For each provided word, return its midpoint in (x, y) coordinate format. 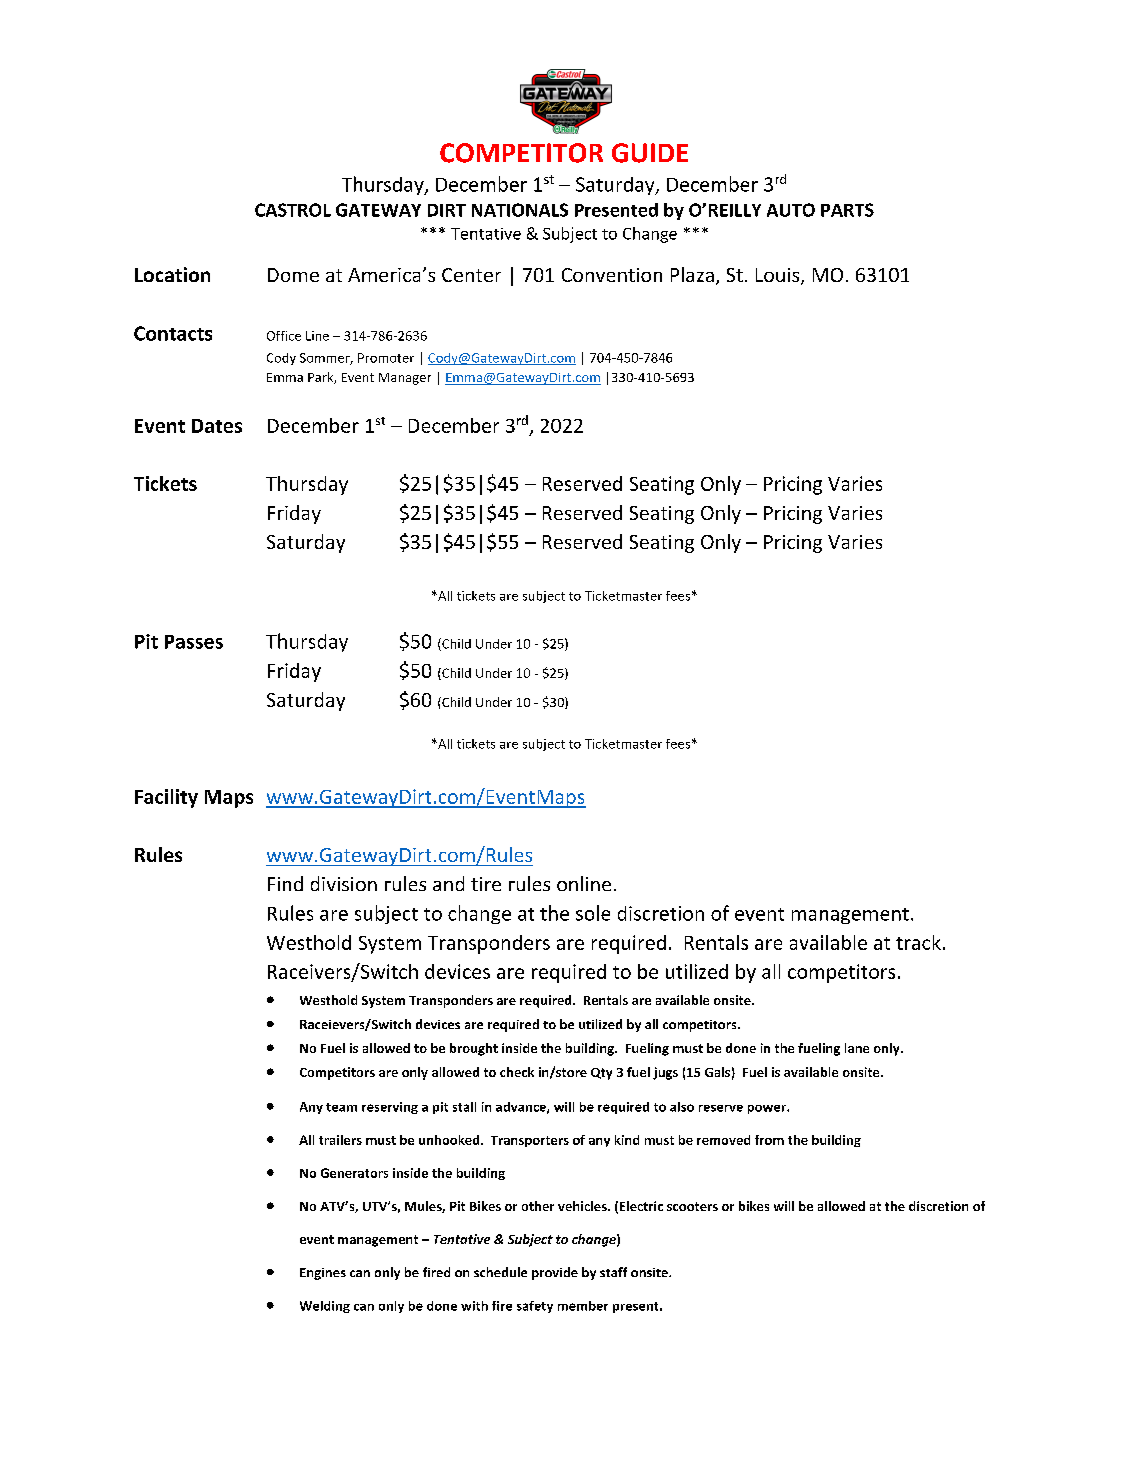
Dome (293, 275)
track (918, 942)
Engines (323, 1274)
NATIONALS (520, 210)
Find (285, 883)
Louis (779, 276)
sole (593, 913)
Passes (194, 642)
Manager (405, 379)
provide (555, 1273)
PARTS (847, 210)
